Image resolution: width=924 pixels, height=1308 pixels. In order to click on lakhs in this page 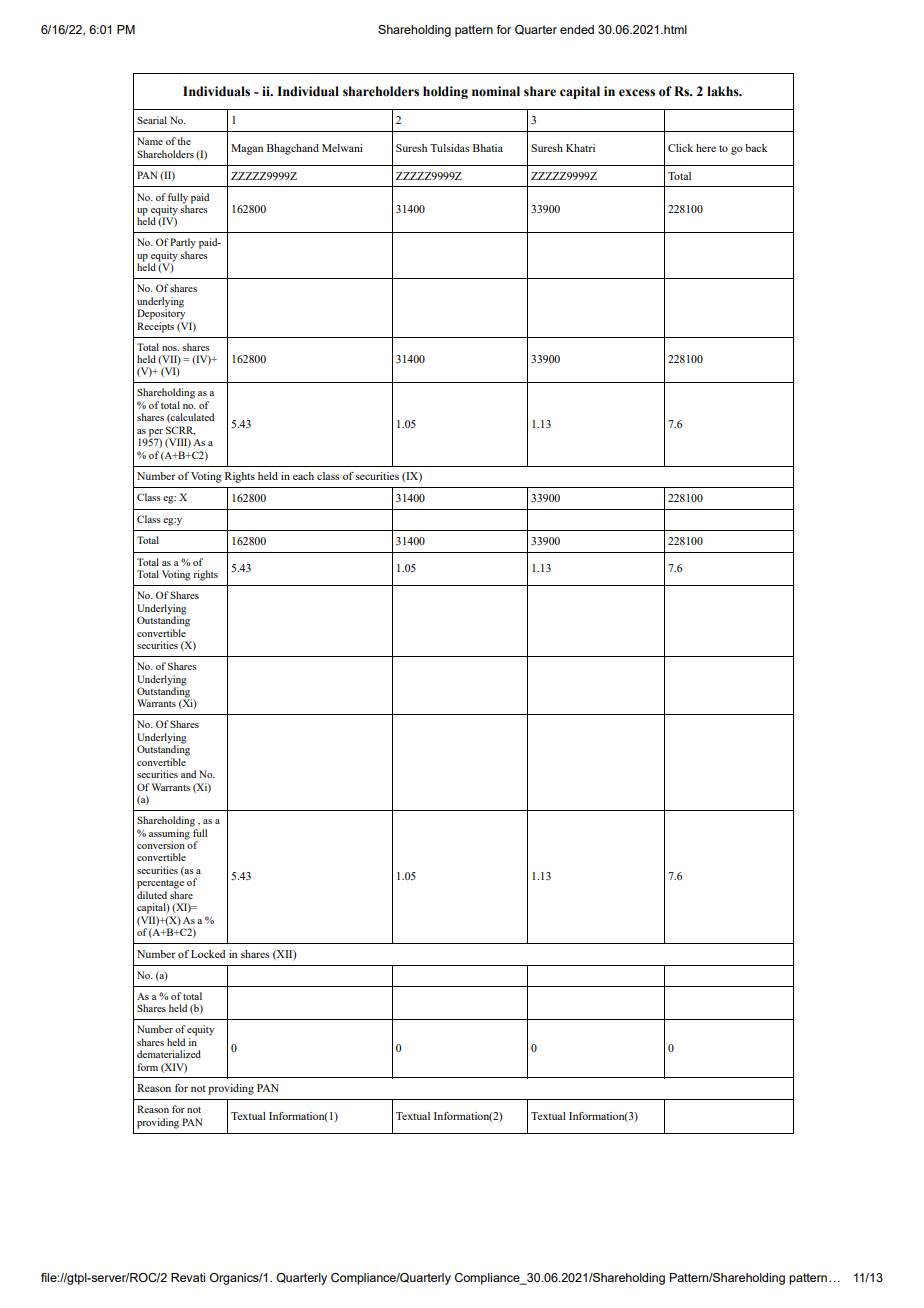, I will do `click(724, 91)`.
